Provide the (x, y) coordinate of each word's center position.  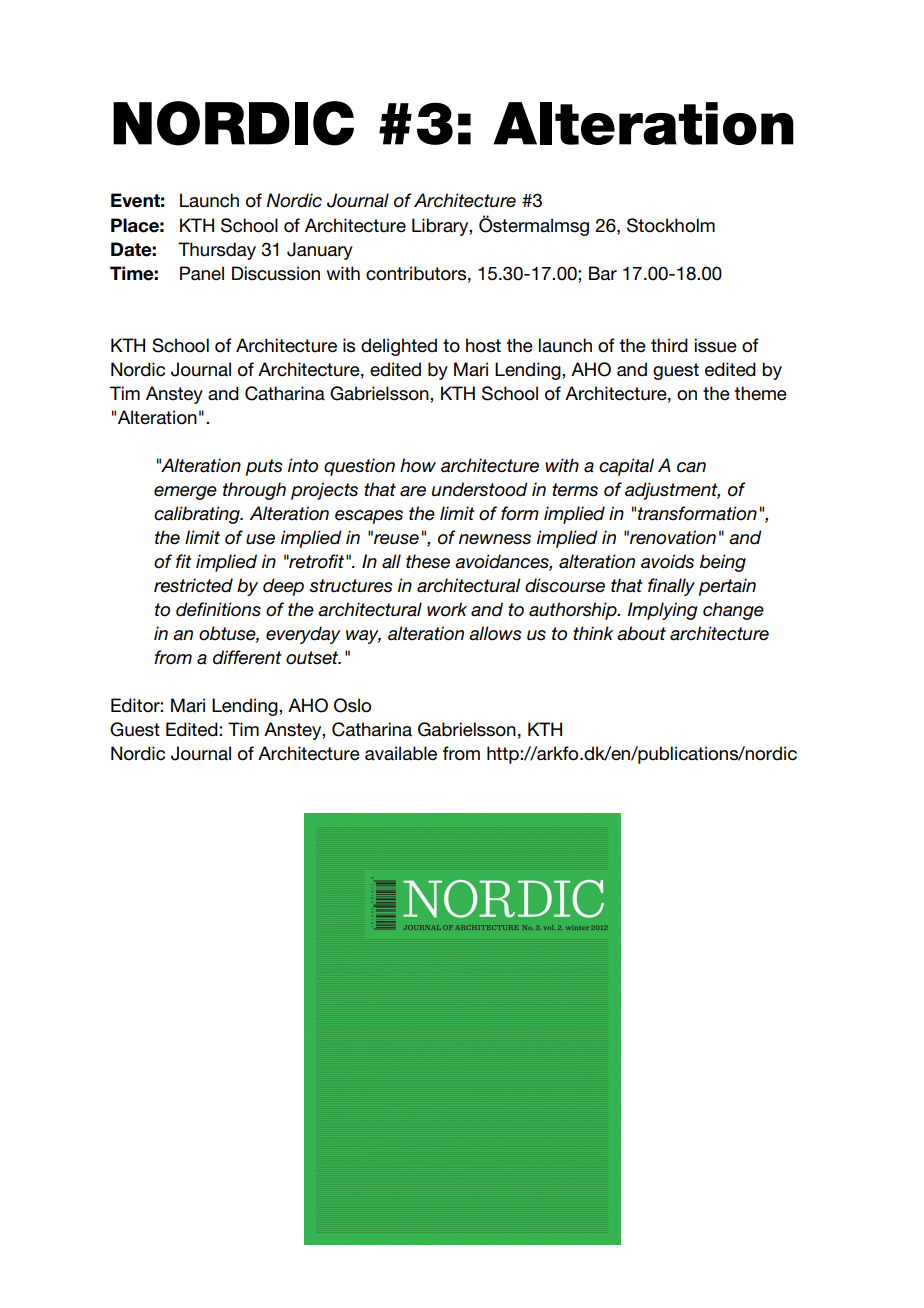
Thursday (217, 251)
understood (480, 489)
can (691, 467)
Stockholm (671, 225)
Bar (603, 273)
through (254, 491)
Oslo (352, 705)
